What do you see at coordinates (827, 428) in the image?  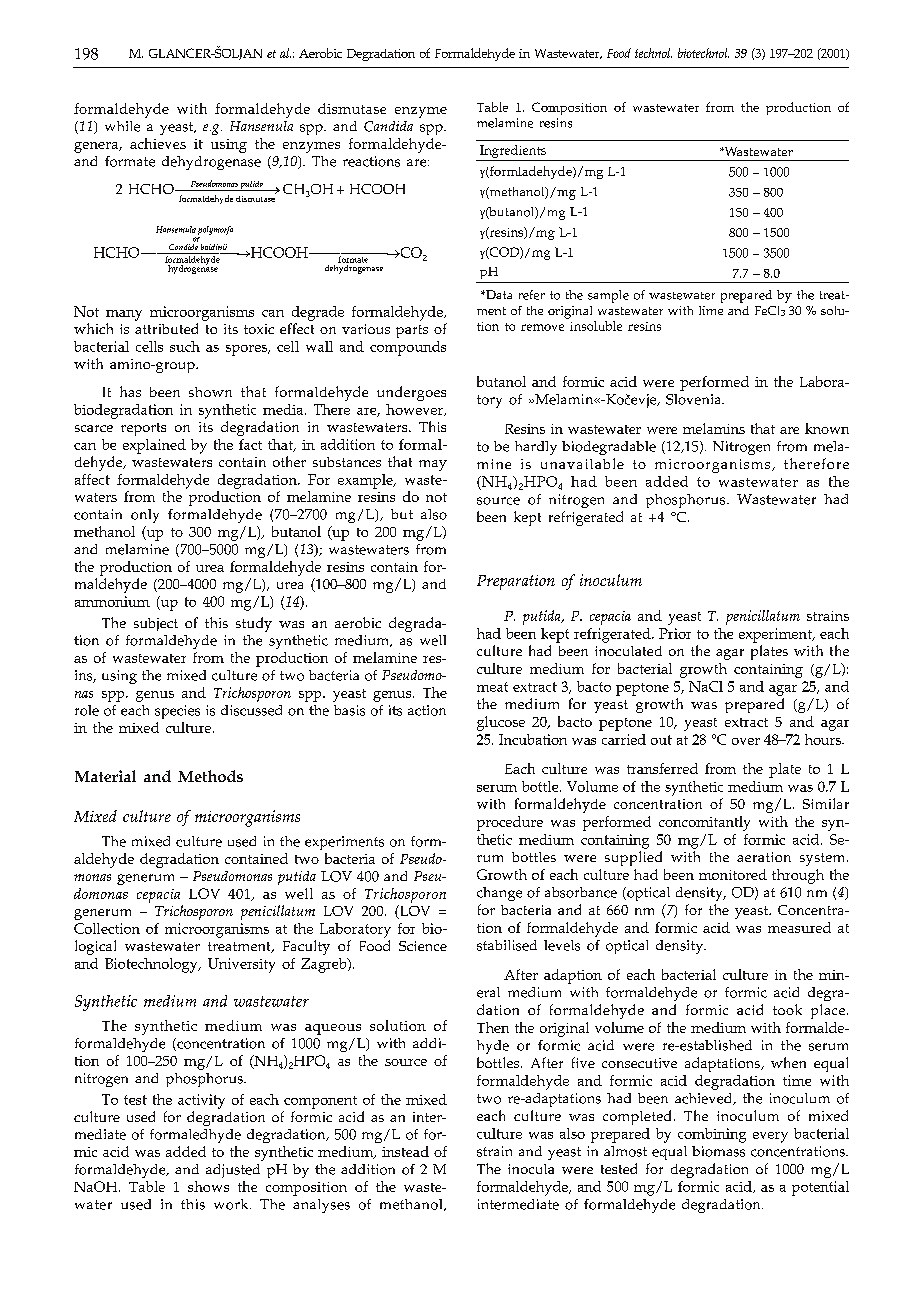 I see `known` at bounding box center [827, 428].
